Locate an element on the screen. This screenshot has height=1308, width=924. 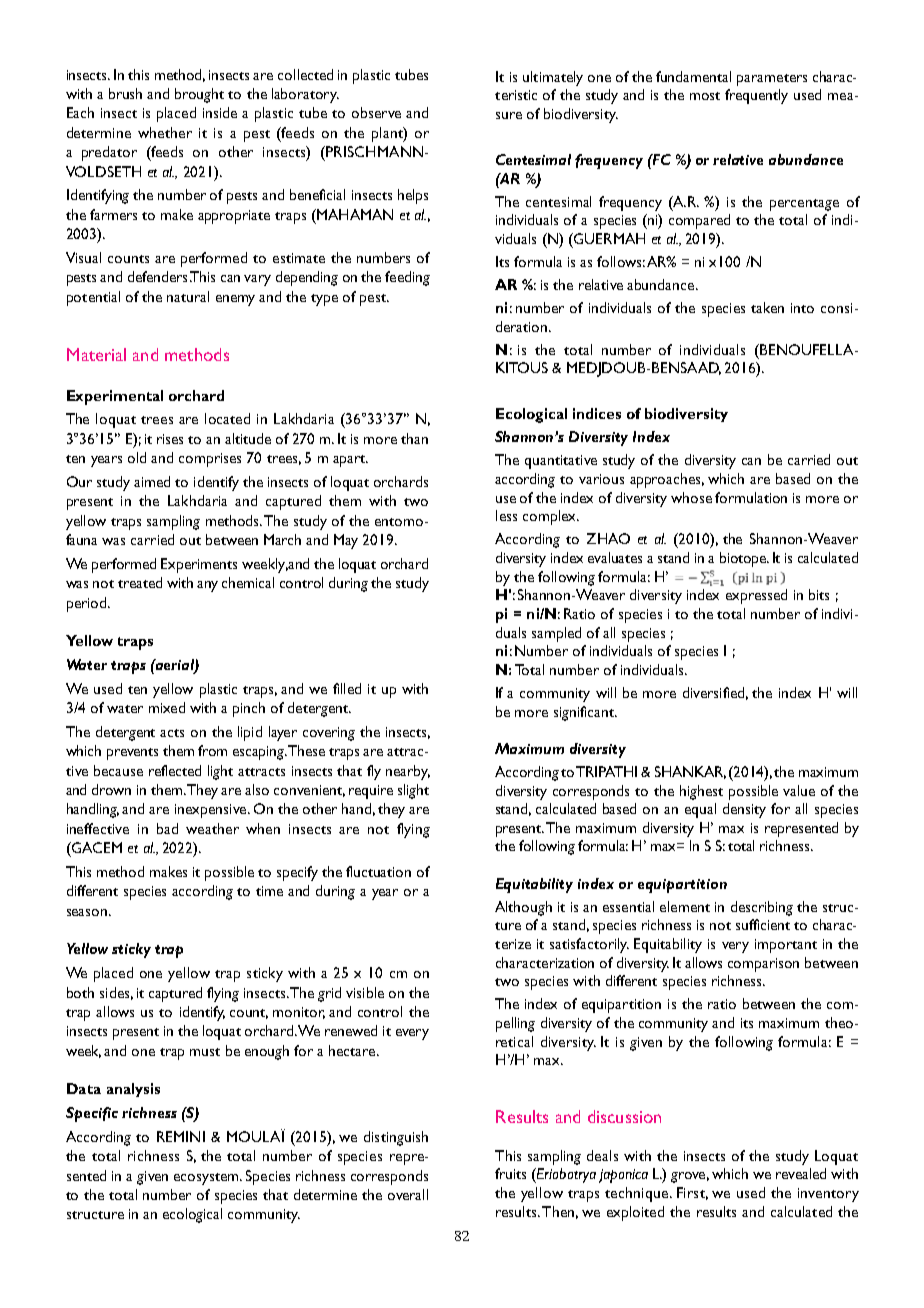
density is located at coordinates (744, 810).
